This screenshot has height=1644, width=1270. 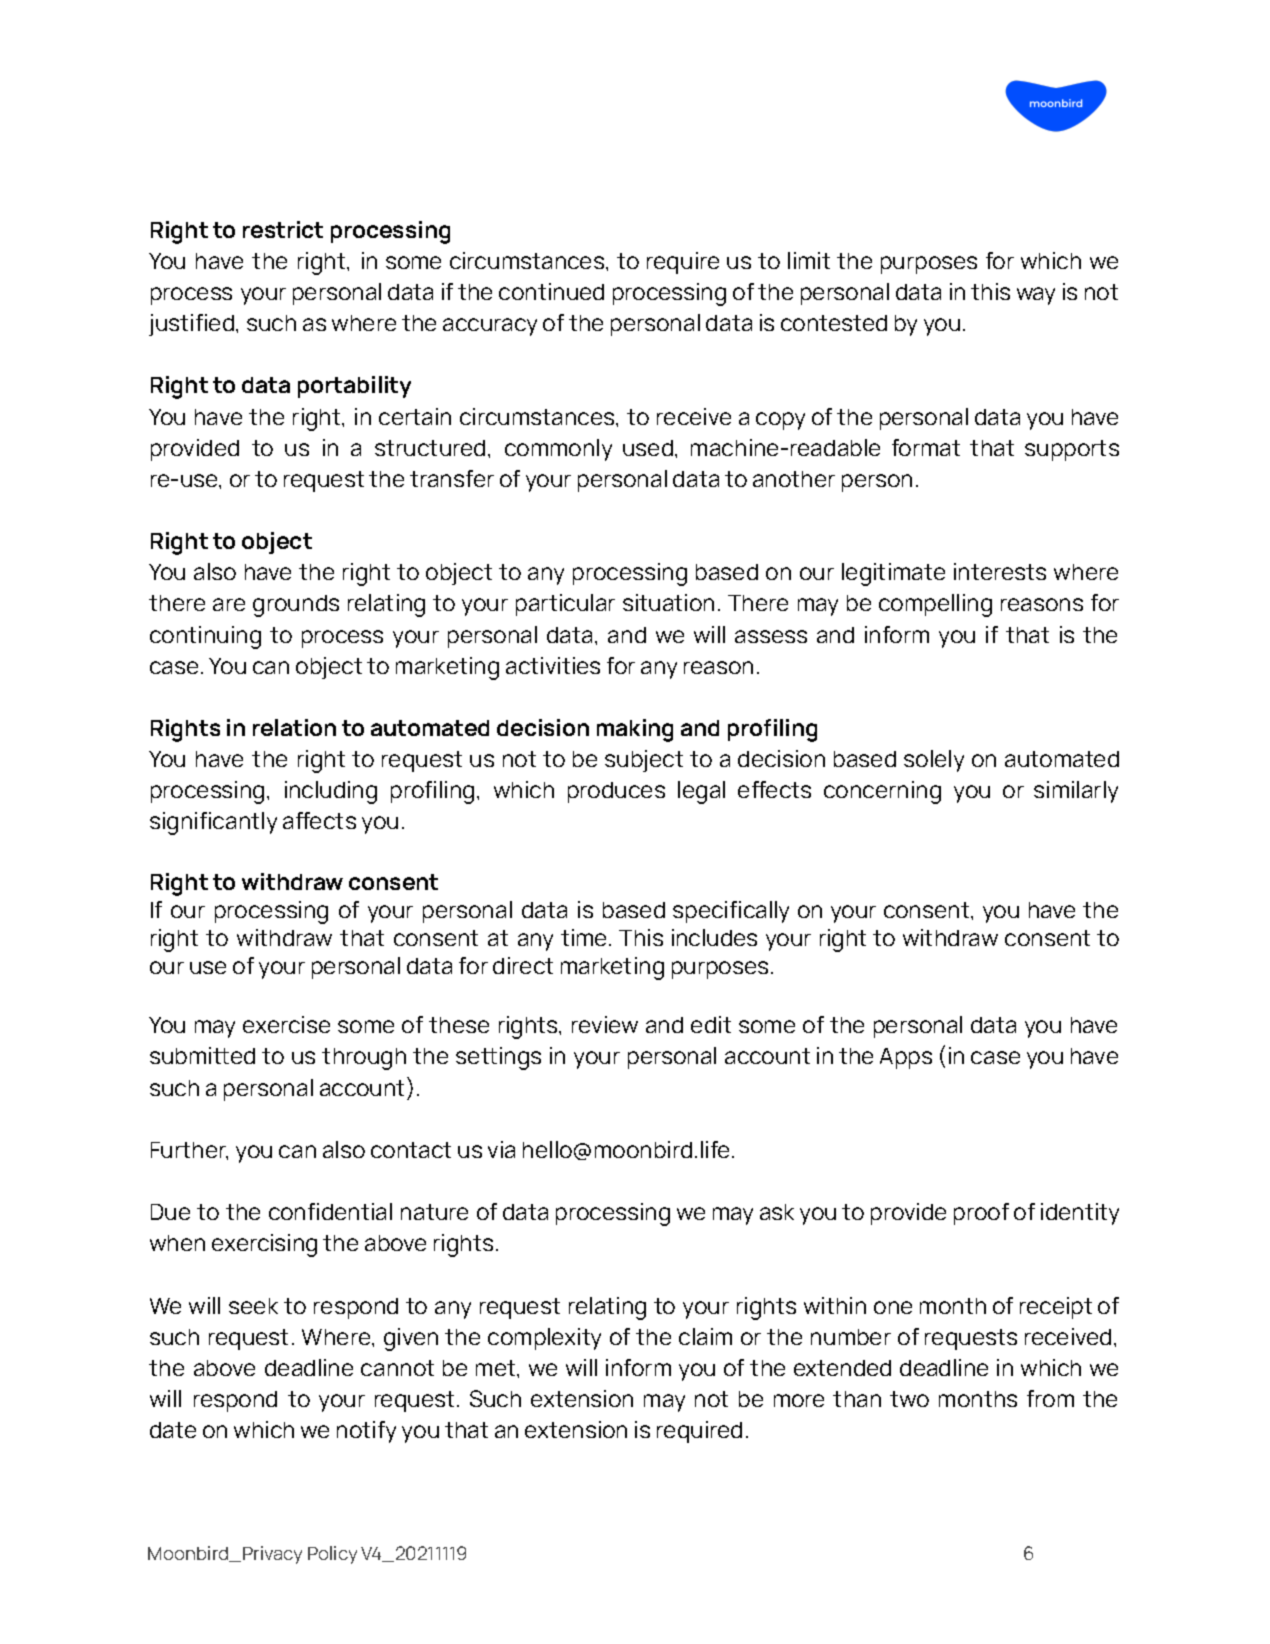 What do you see at coordinates (332, 1555) in the screenshot?
I see `Policy` at bounding box center [332, 1555].
